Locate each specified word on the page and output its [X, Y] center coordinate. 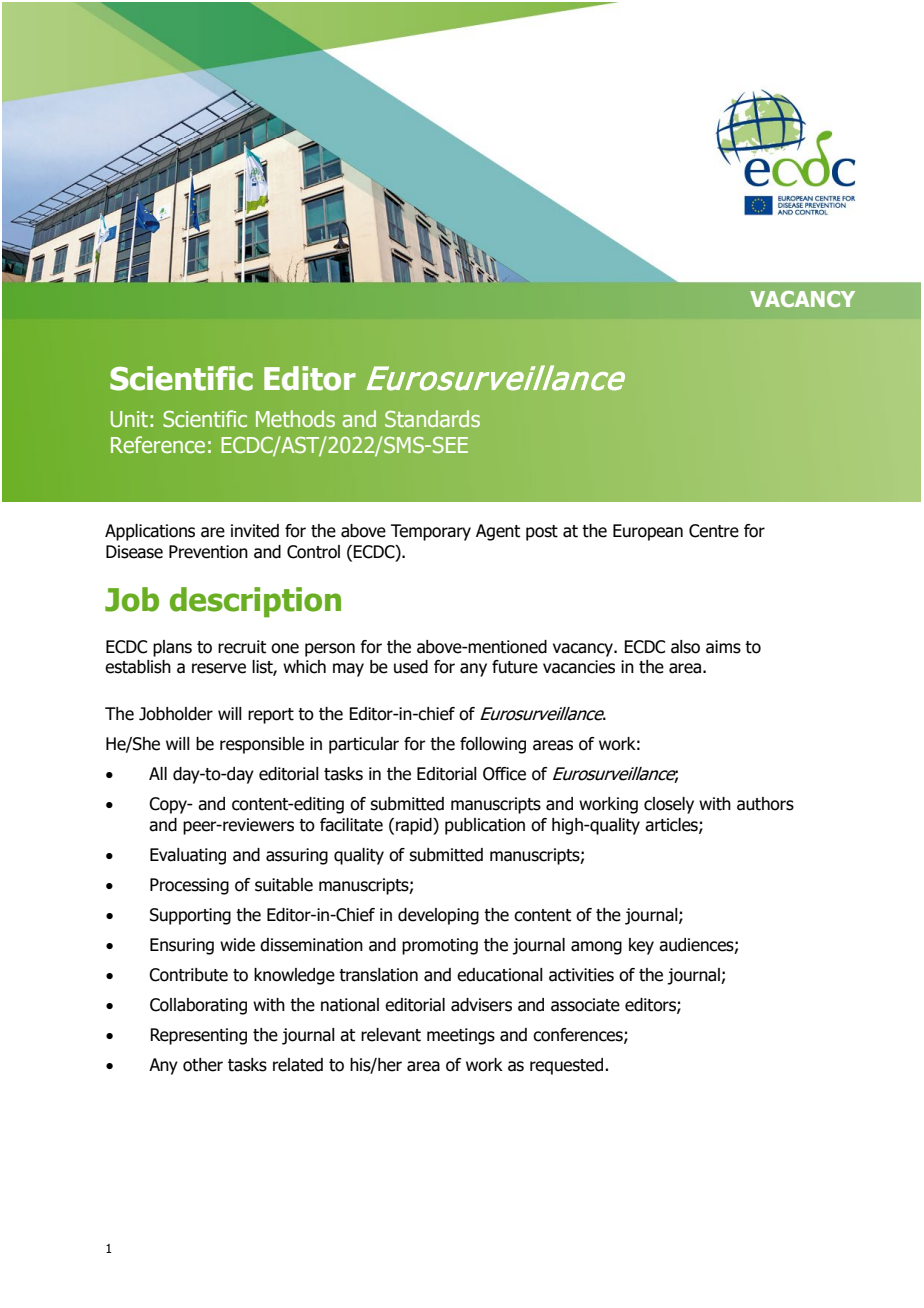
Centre [714, 531]
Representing [198, 1036]
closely [669, 805]
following [493, 745]
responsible [262, 745]
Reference [158, 445]
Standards [432, 418]
